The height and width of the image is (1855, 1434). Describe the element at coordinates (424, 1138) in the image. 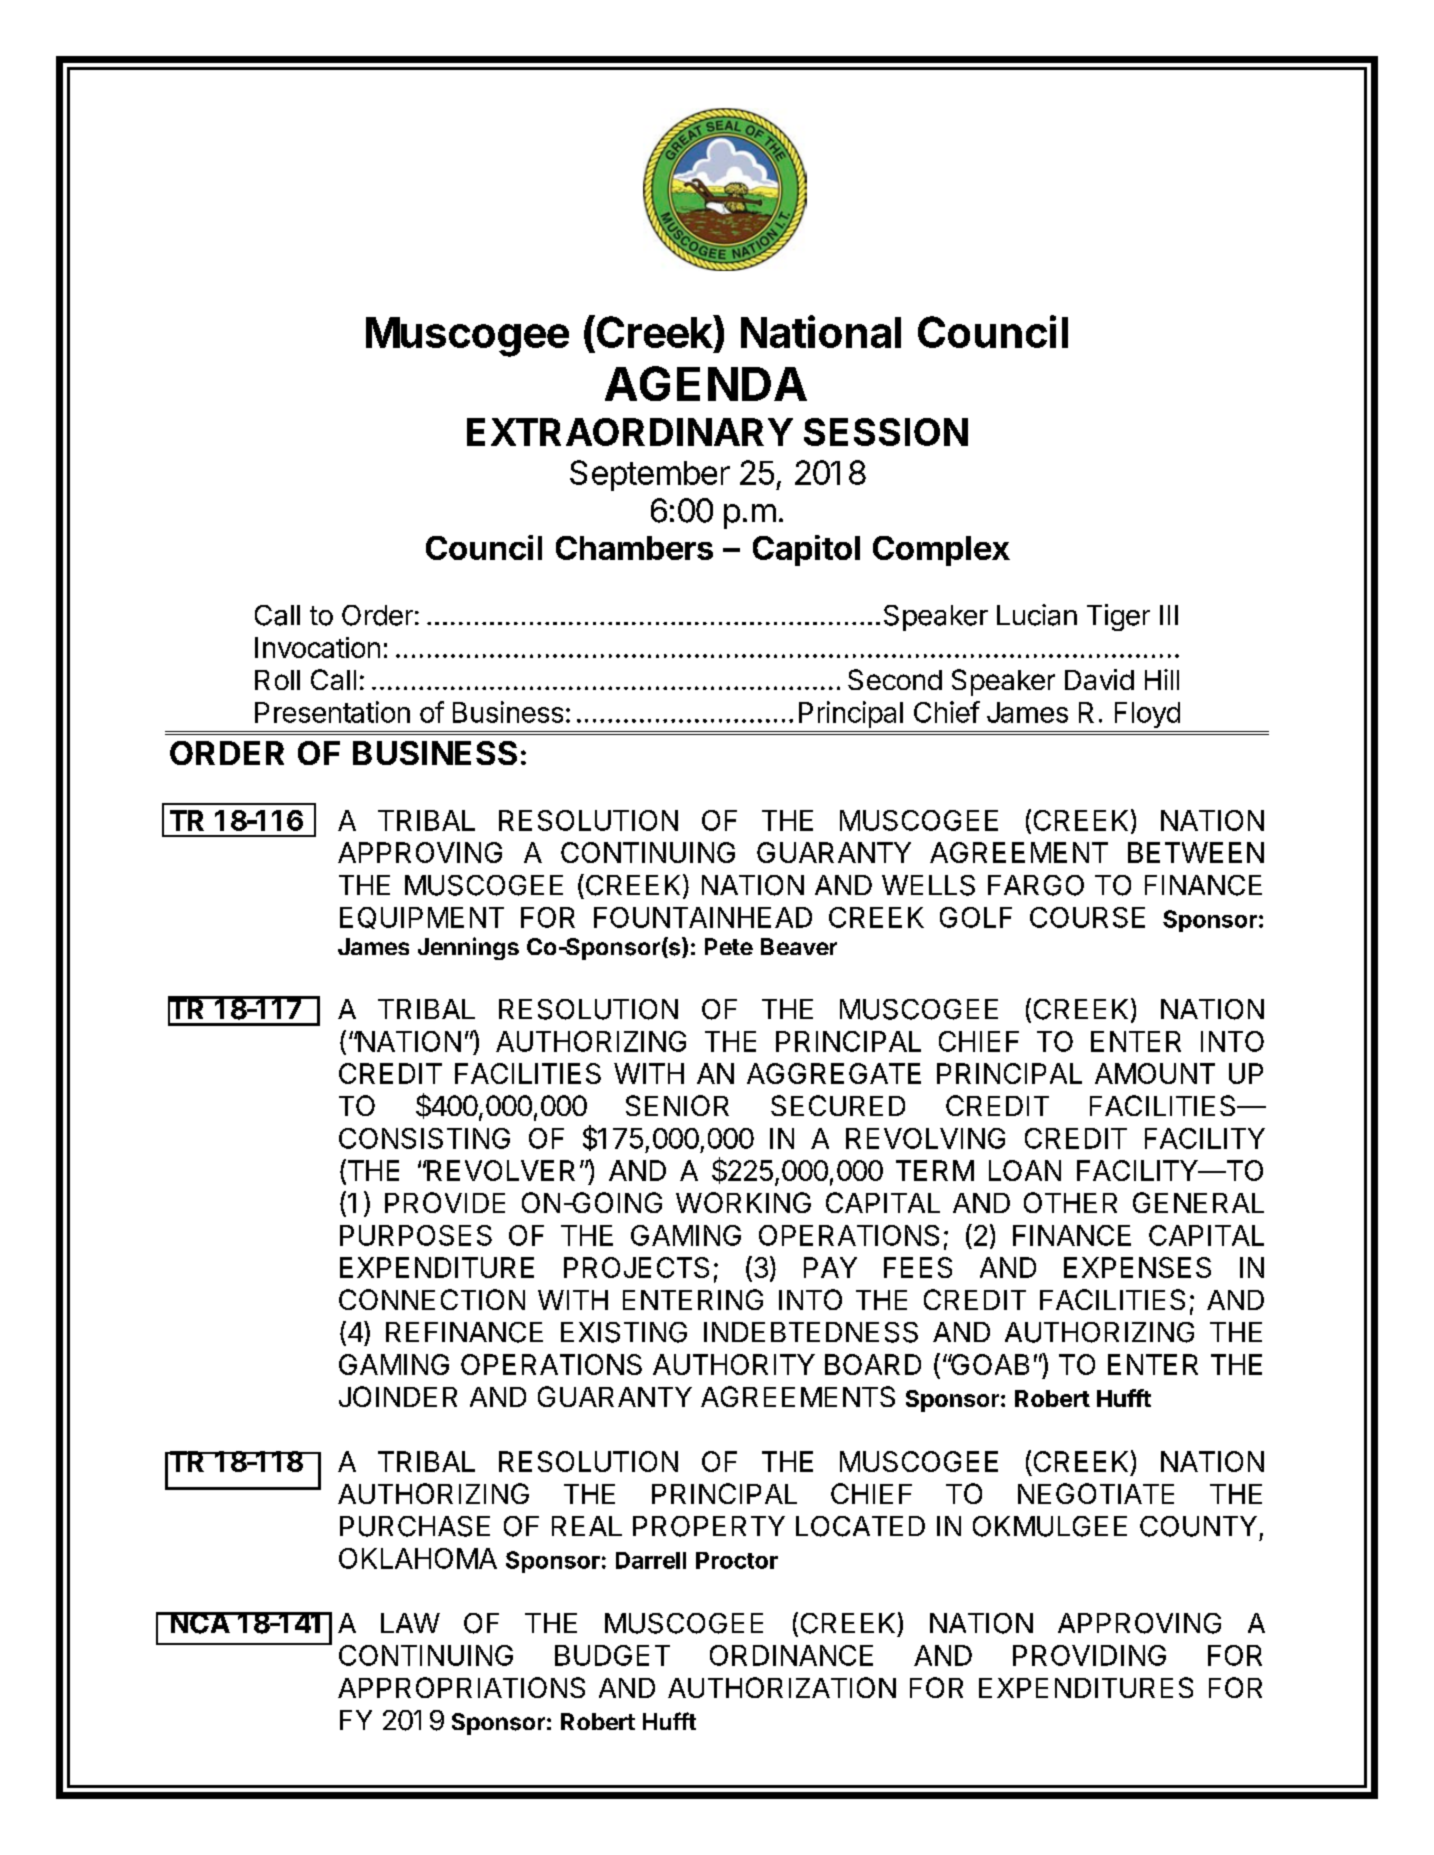

I see `CONSISTING` at that location.
